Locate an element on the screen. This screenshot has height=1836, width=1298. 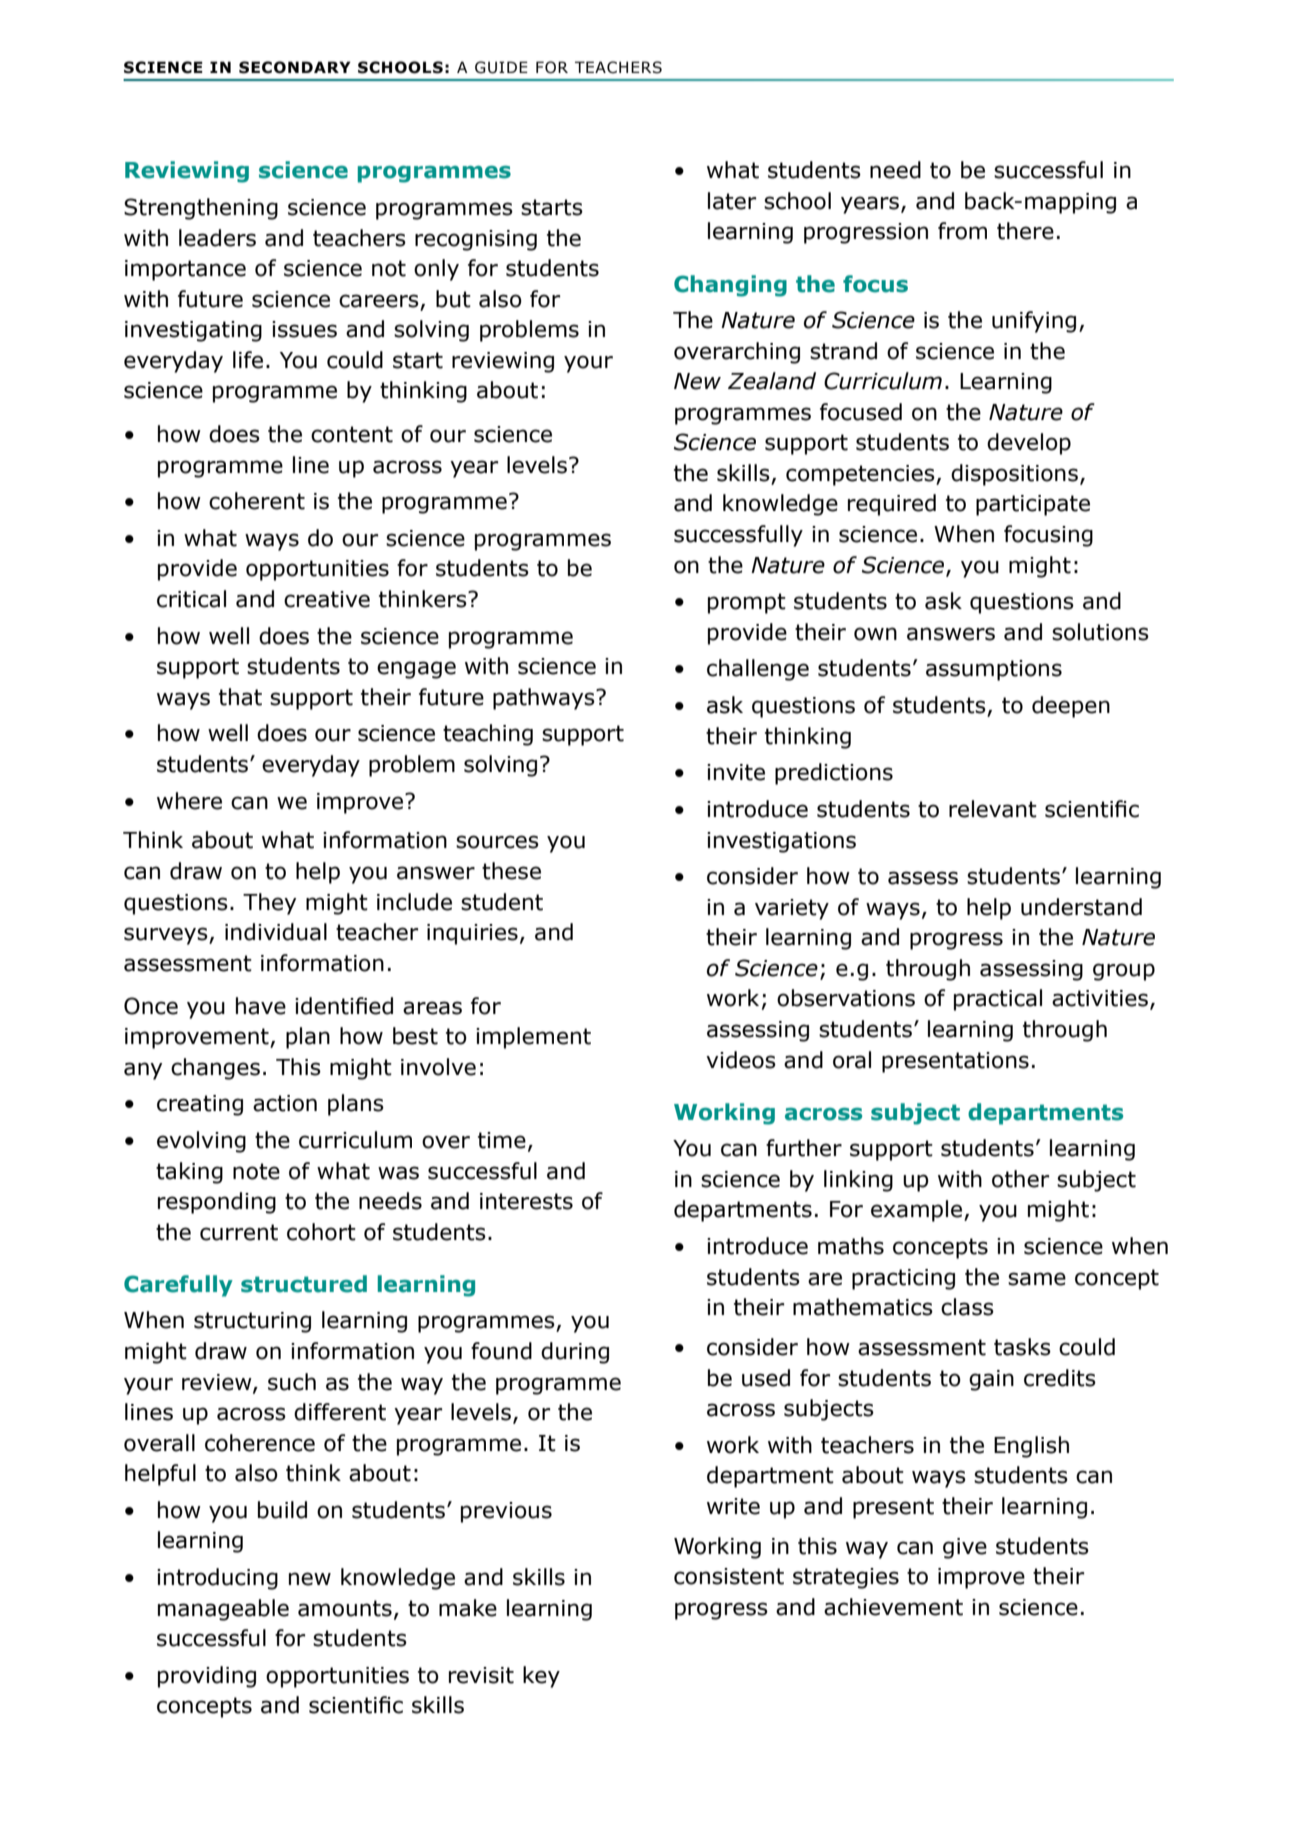
current is located at coordinates (239, 1232).
